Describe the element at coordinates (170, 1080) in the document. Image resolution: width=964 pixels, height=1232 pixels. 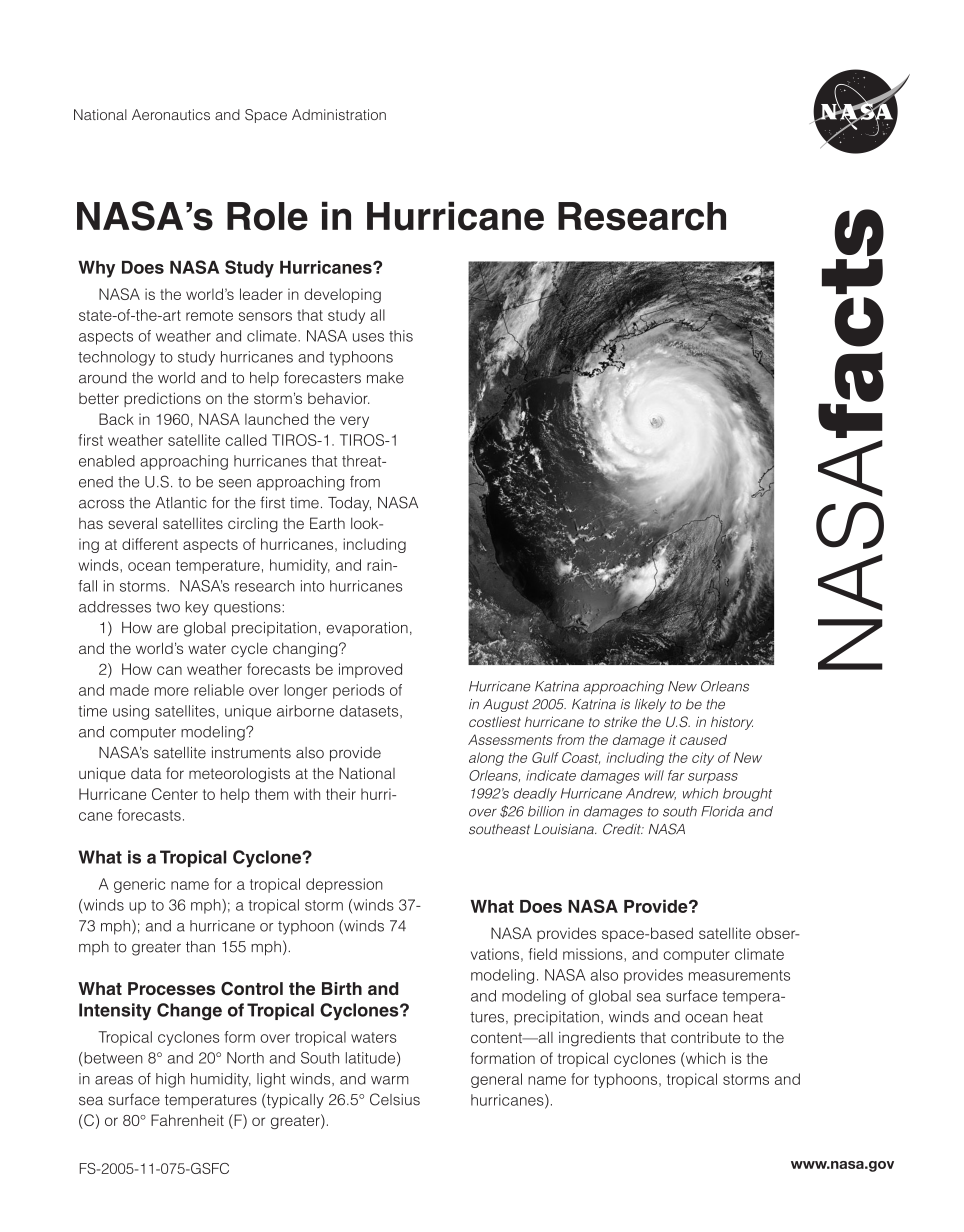
I see `high` at that location.
